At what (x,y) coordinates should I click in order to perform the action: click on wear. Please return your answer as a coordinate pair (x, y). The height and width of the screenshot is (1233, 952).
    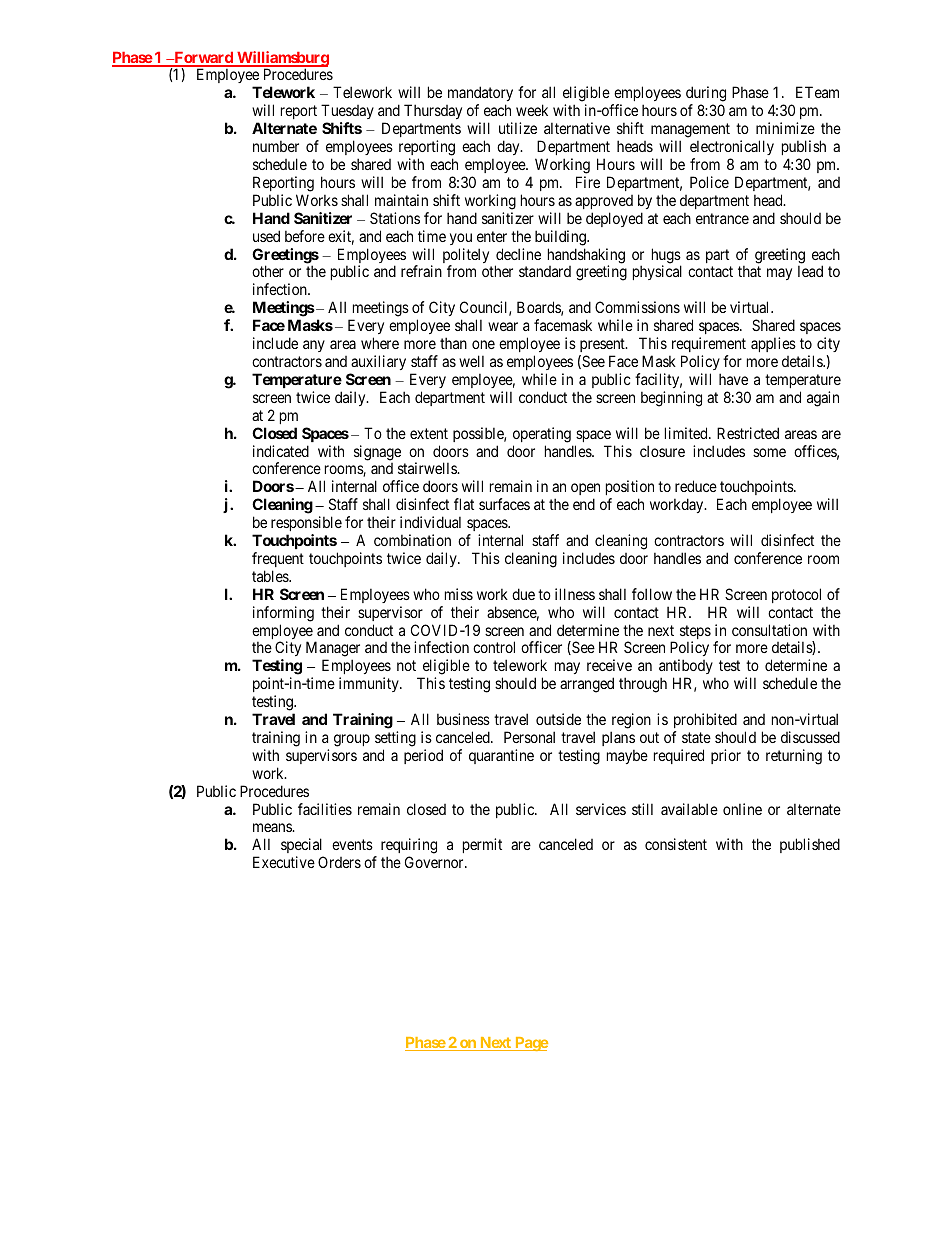
    Looking at the image, I should click on (503, 326).
